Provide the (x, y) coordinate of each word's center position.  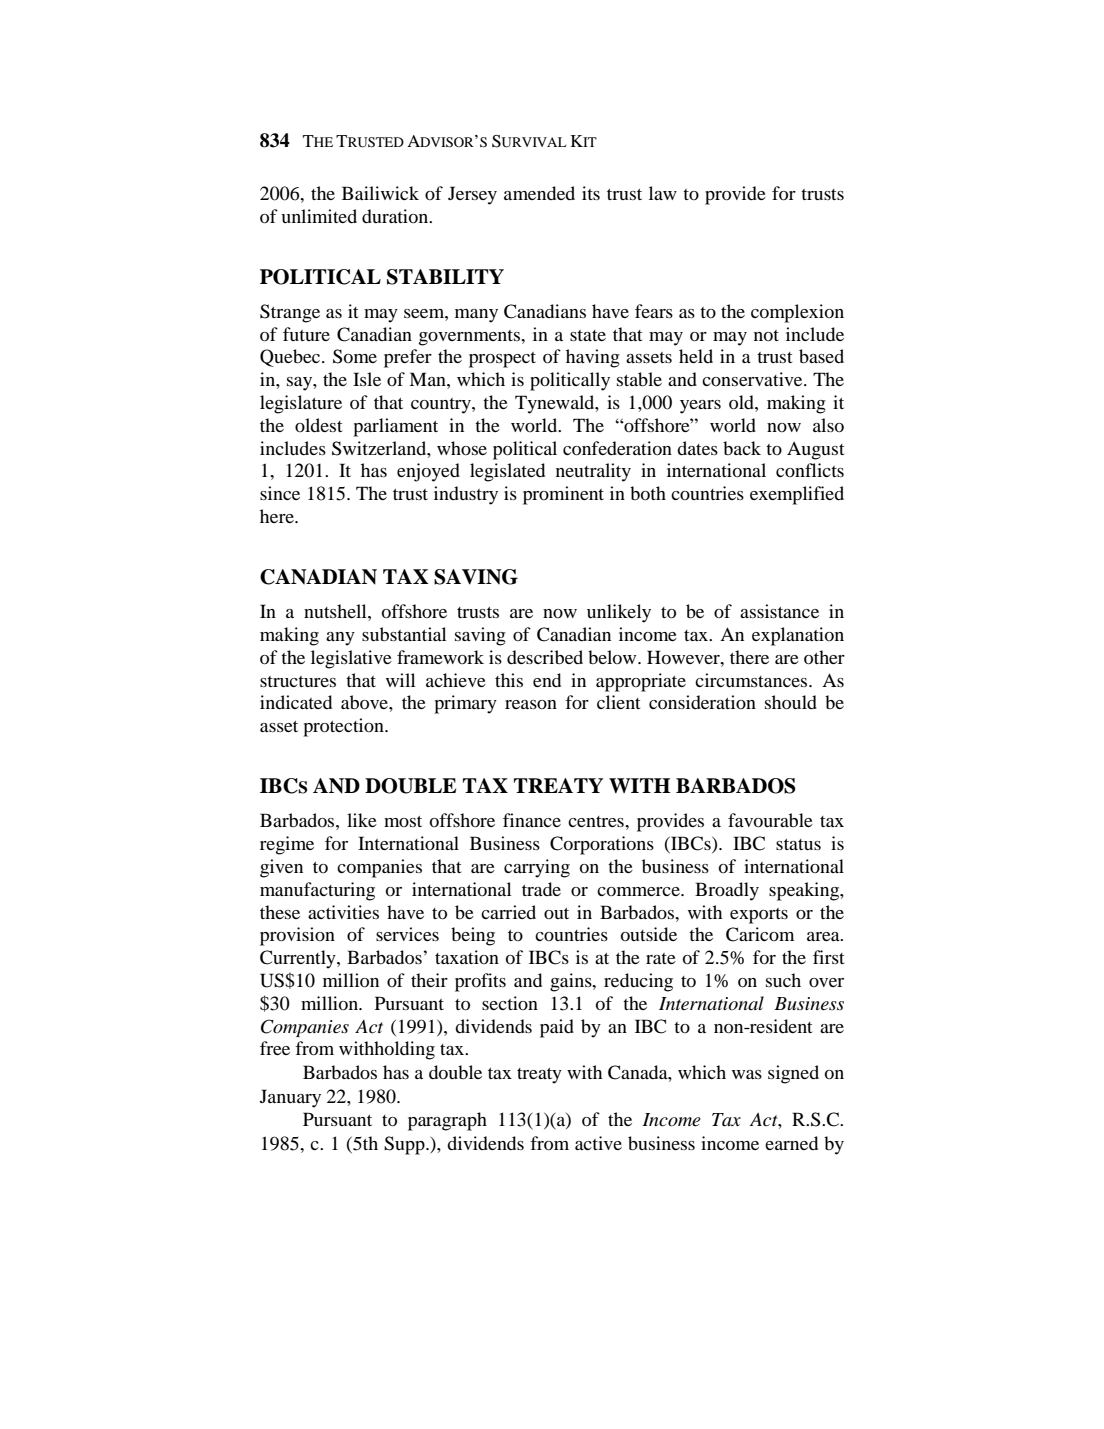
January (290, 1098)
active (598, 1143)
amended (539, 193)
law (663, 193)
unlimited (319, 216)
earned (791, 1143)
